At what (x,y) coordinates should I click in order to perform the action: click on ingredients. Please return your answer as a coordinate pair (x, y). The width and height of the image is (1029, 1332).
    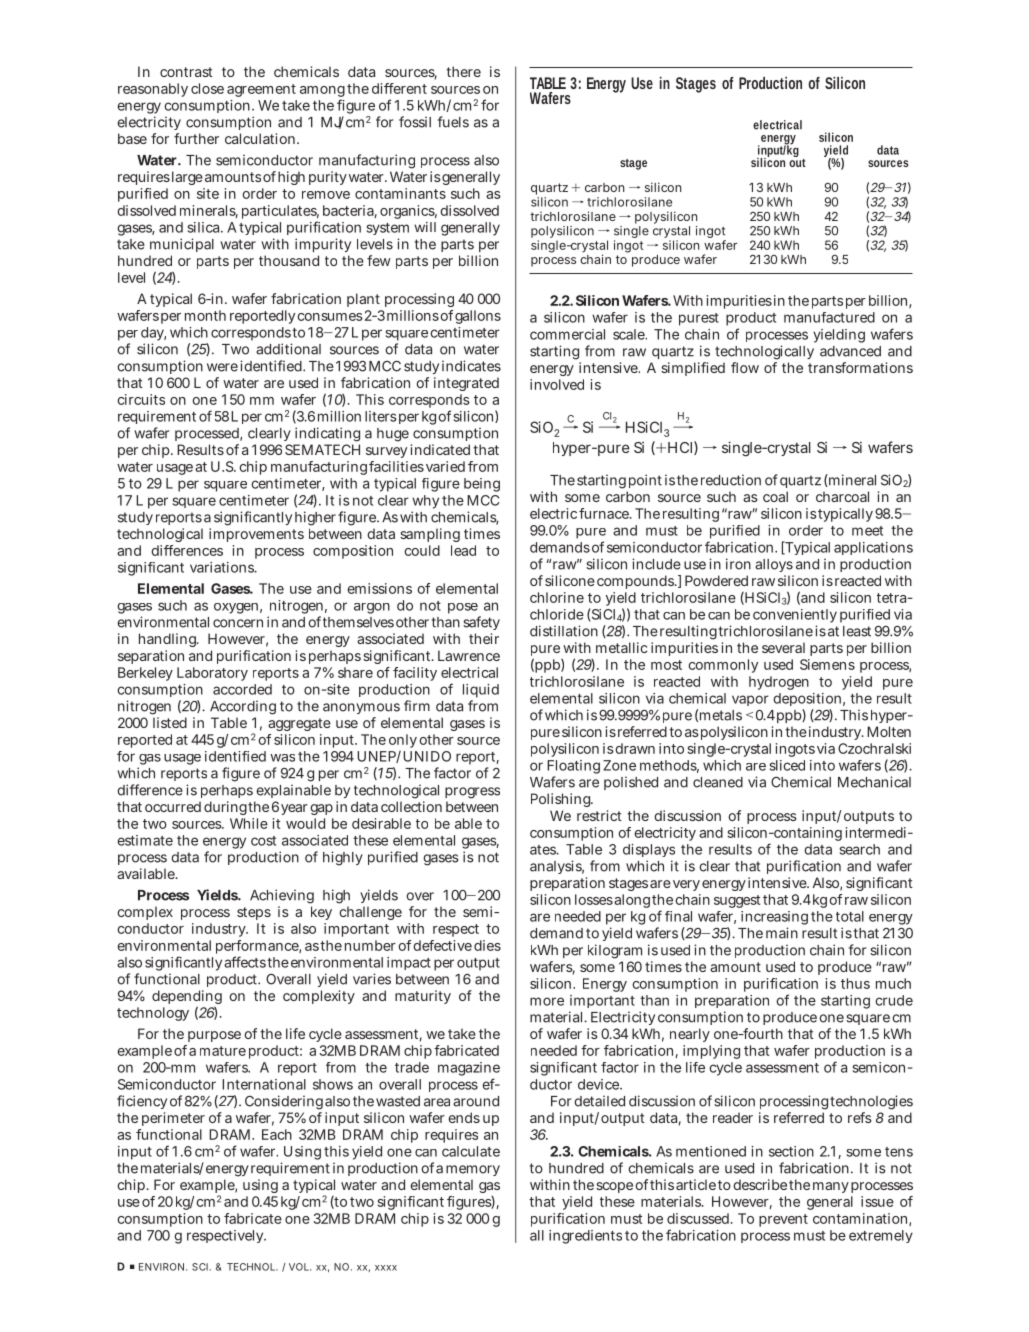
    Looking at the image, I should click on (585, 1237).
